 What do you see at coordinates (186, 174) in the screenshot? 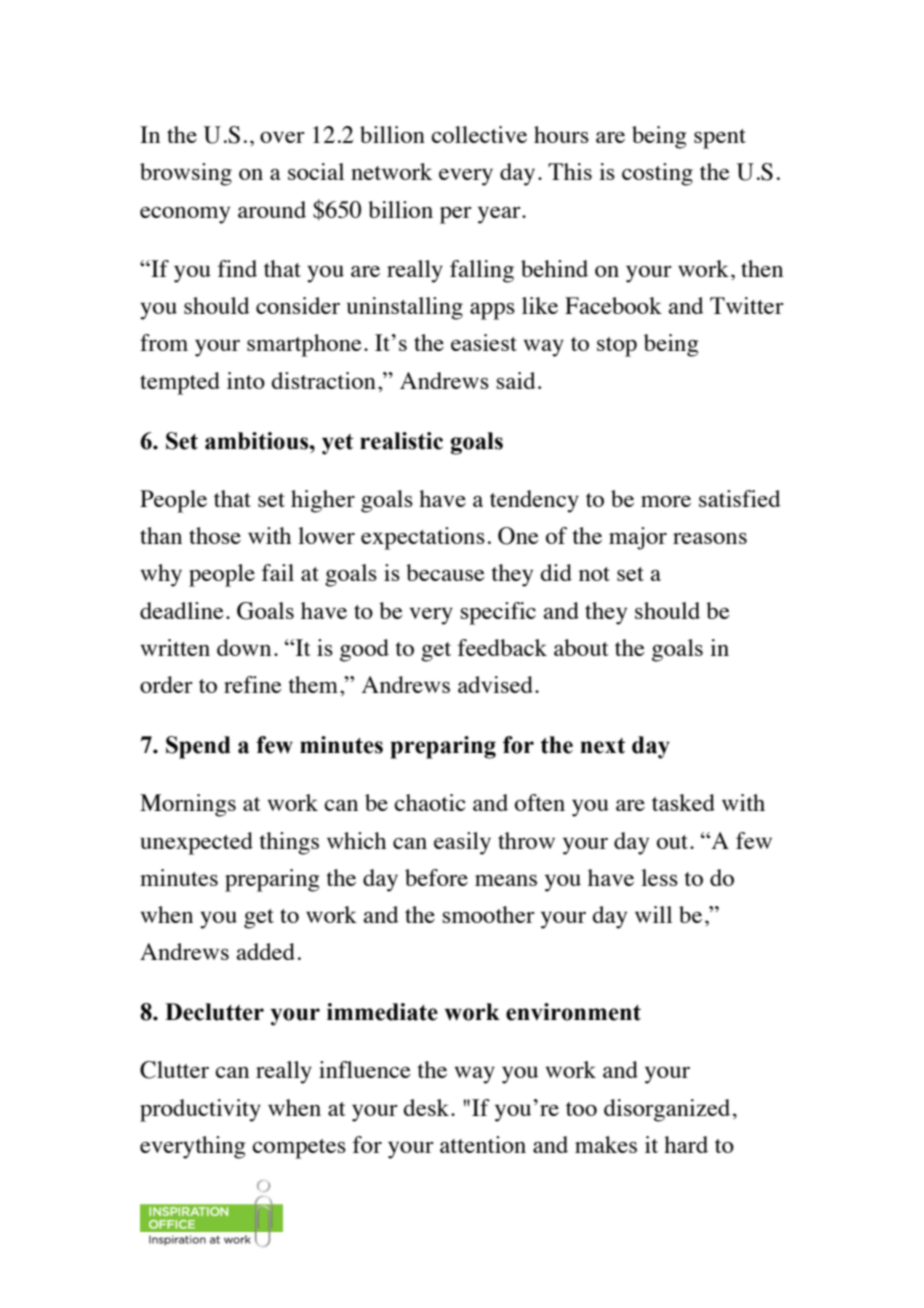
I see `browsing` at bounding box center [186, 174].
